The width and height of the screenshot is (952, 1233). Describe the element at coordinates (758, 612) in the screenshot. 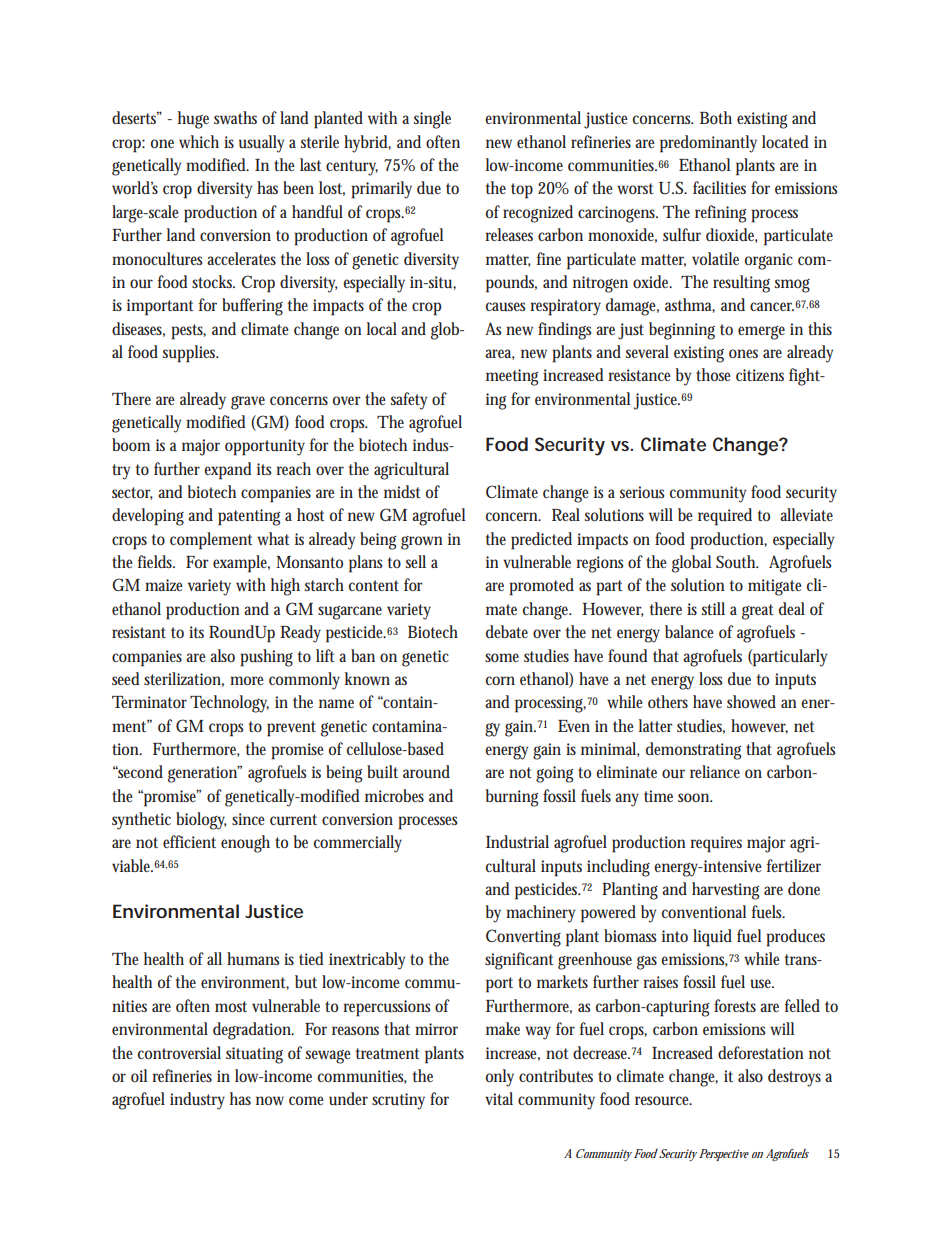

I see `great` at that location.
